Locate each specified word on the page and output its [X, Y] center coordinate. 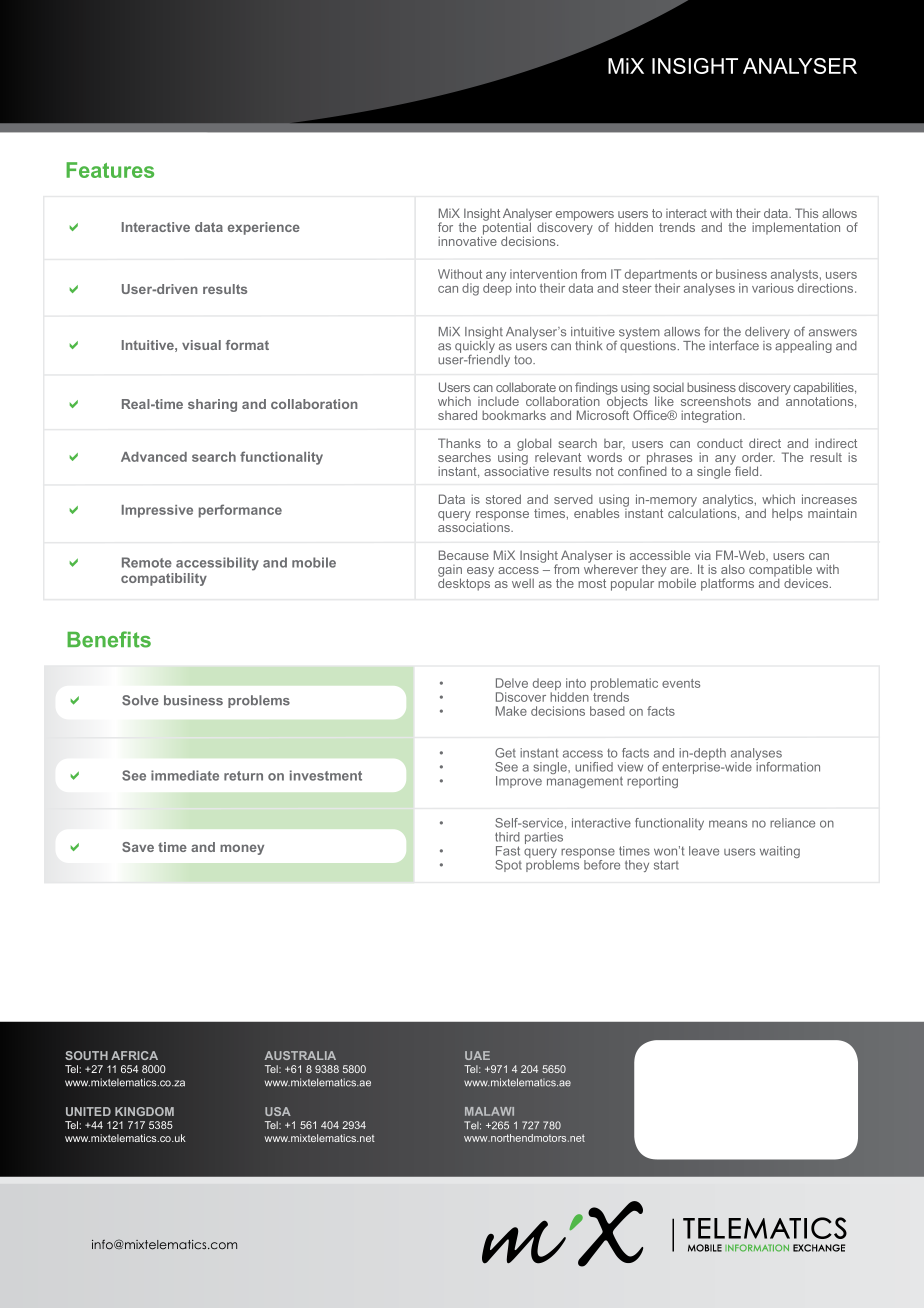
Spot [508, 866]
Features [110, 170]
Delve [512, 683]
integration [712, 416]
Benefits [109, 639]
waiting [780, 852]
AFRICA [134, 1055]
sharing [212, 405]
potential [506, 228]
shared [457, 415]
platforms [727, 584]
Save [138, 847]
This [806, 213]
